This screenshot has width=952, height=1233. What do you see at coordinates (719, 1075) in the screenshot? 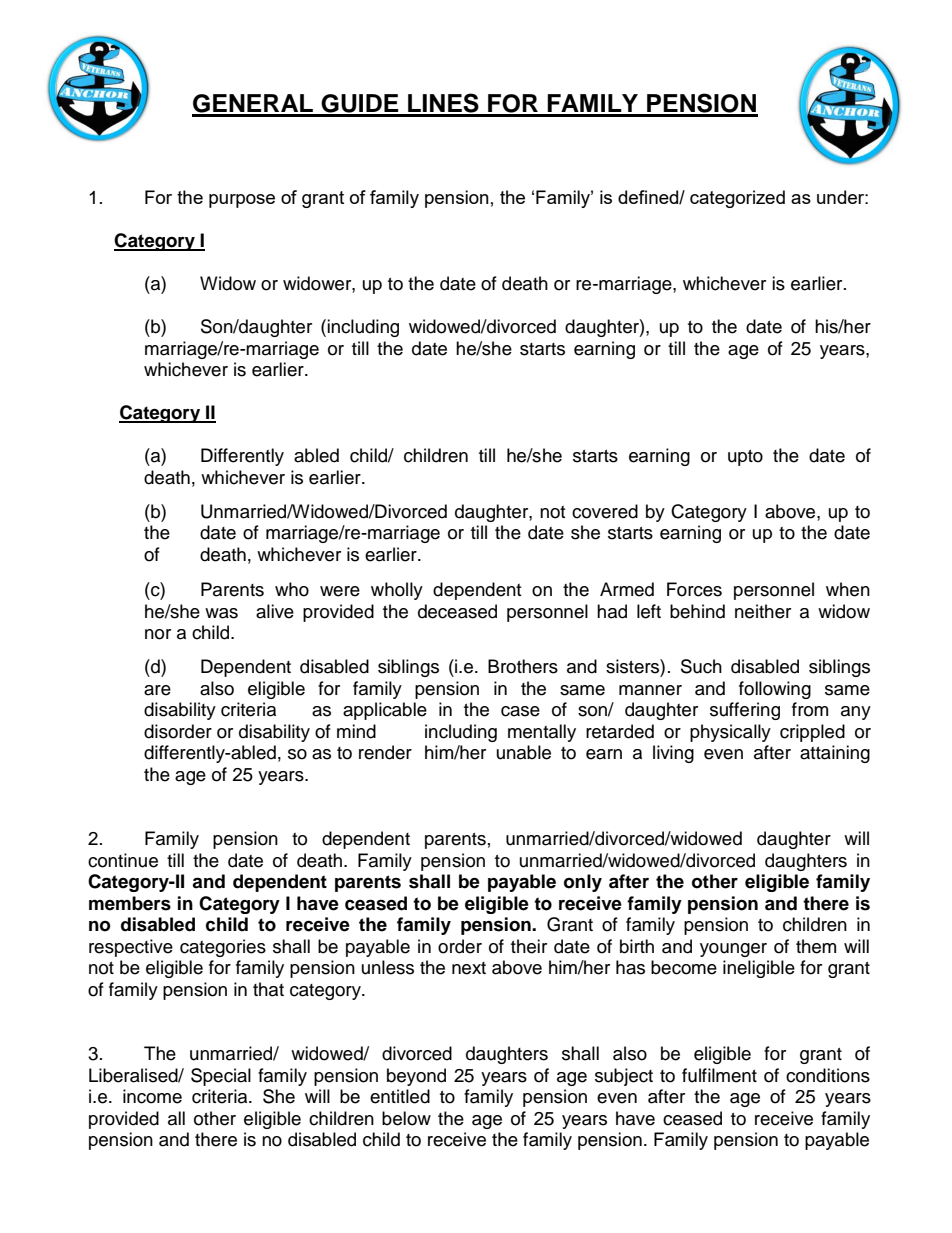
I see `fulfilment` at bounding box center [719, 1075].
